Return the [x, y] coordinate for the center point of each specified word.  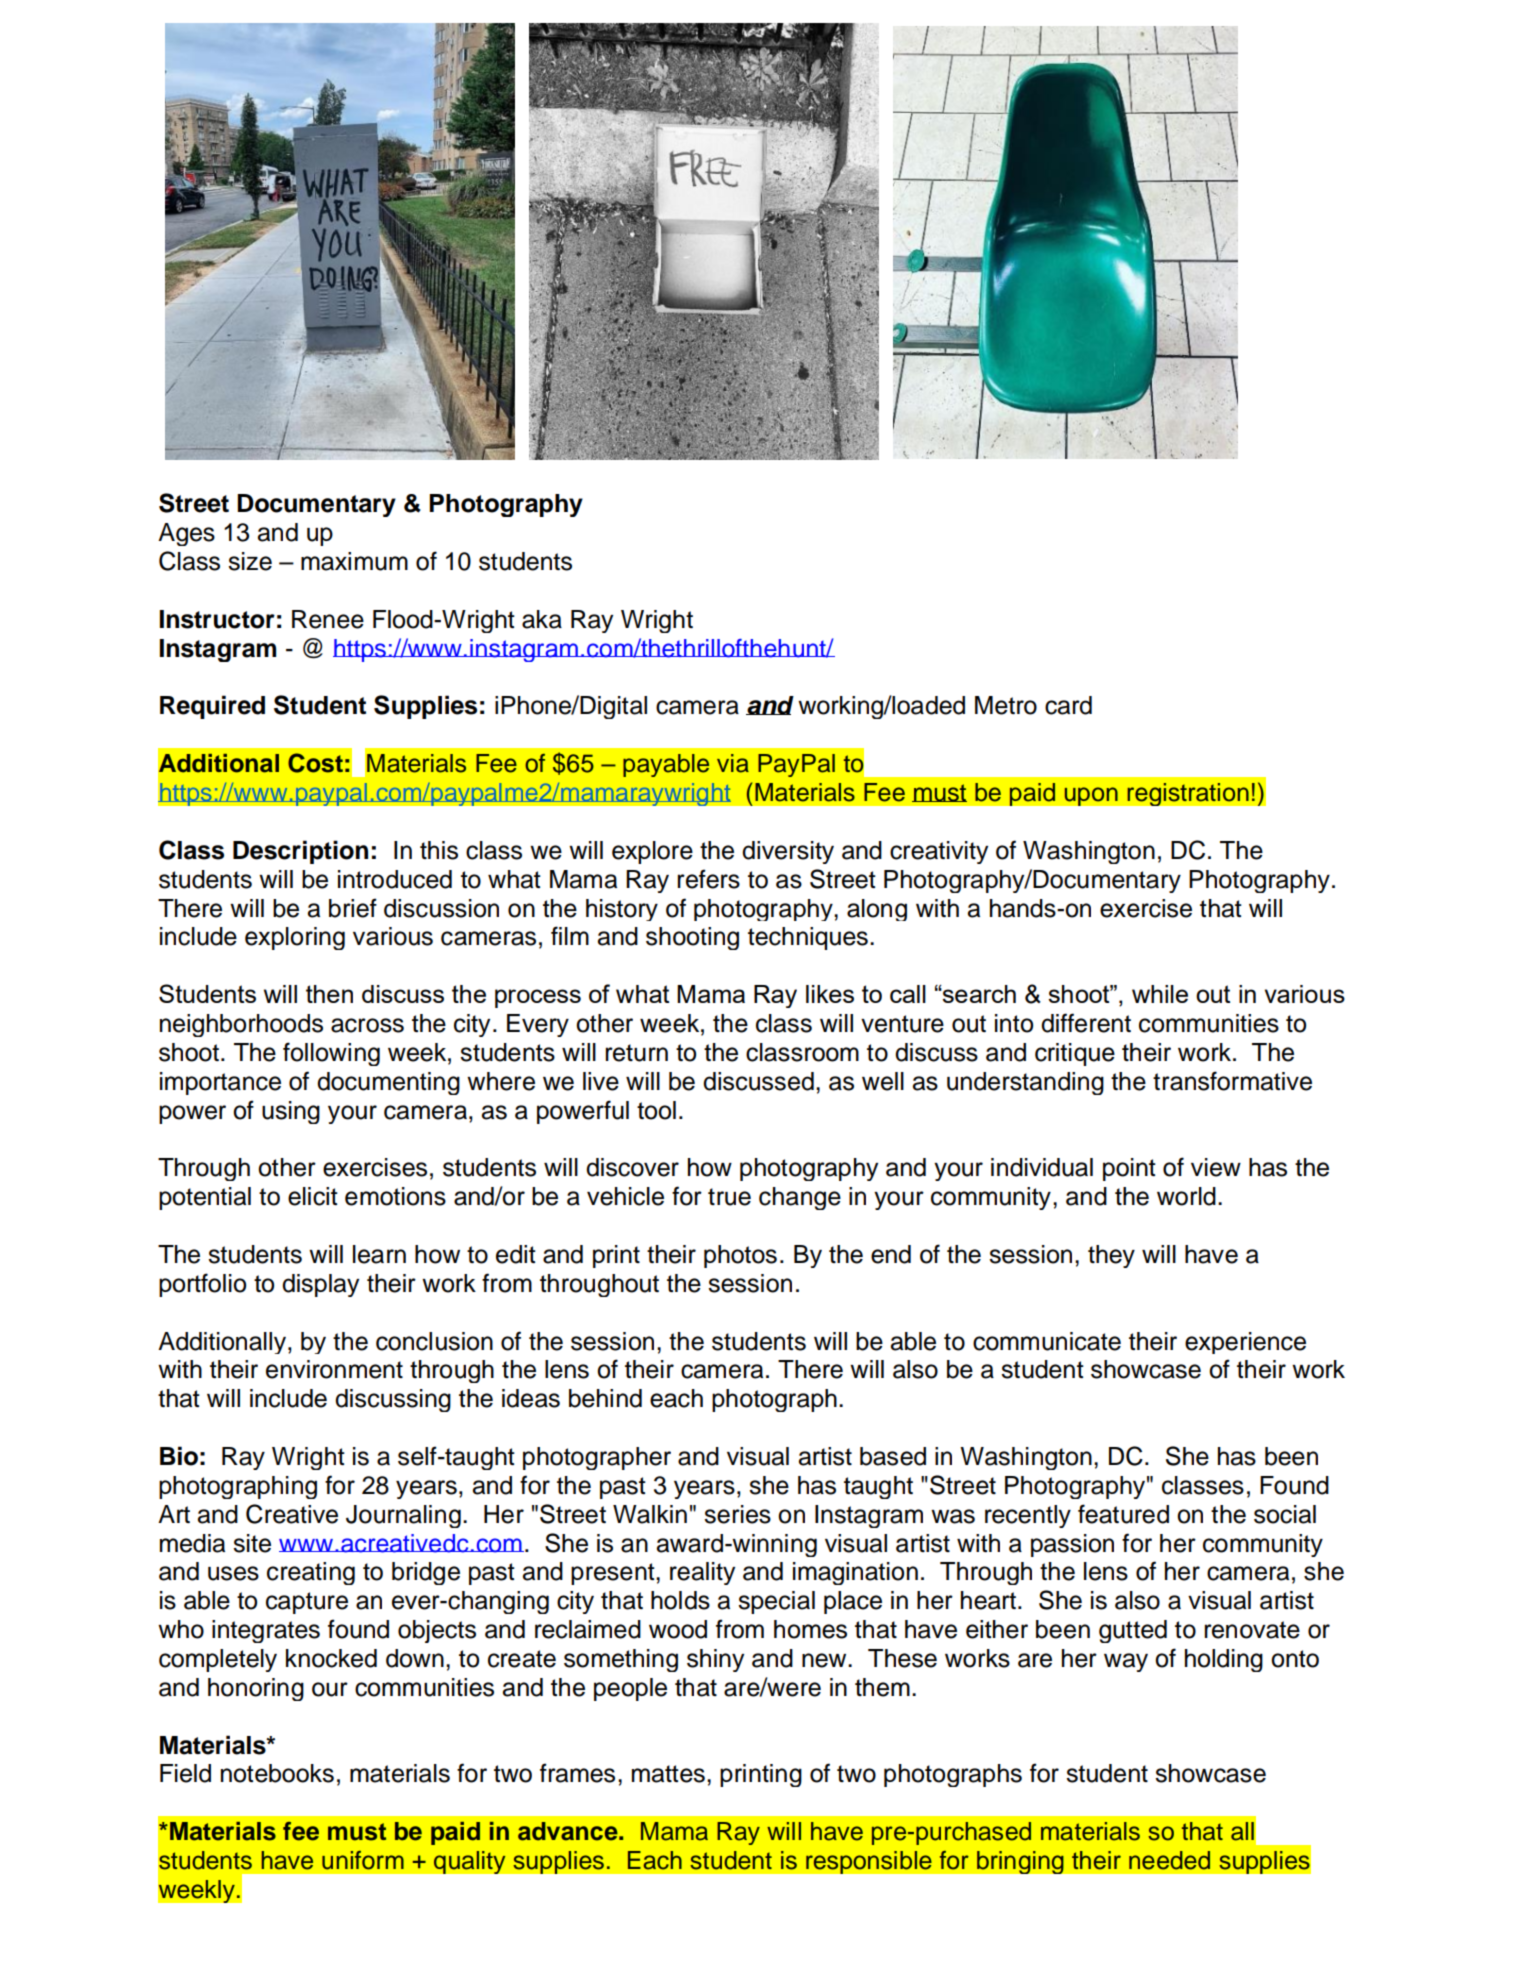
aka [542, 619]
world [1186, 1196]
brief [353, 908]
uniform [363, 1860]
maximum [354, 561]
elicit [313, 1196]
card [1068, 705]
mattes [668, 1774]
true [729, 1197]
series [737, 1514]
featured [1123, 1514]
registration [1188, 794]
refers [708, 879]
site [252, 1543]
